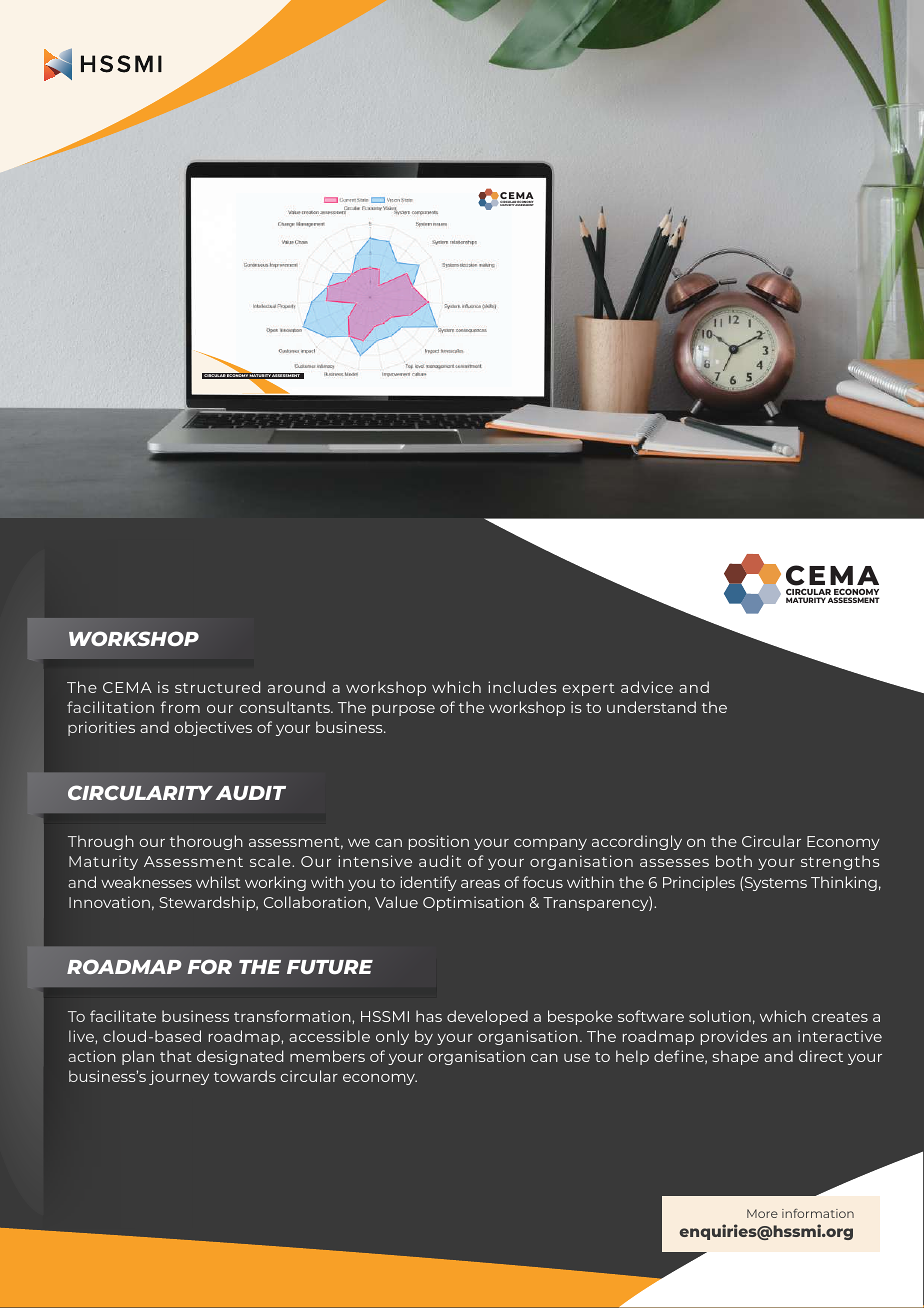 The width and height of the screenshot is (924, 1308). What do you see at coordinates (403, 710) in the screenshot?
I see `purpose` at bounding box center [403, 710].
